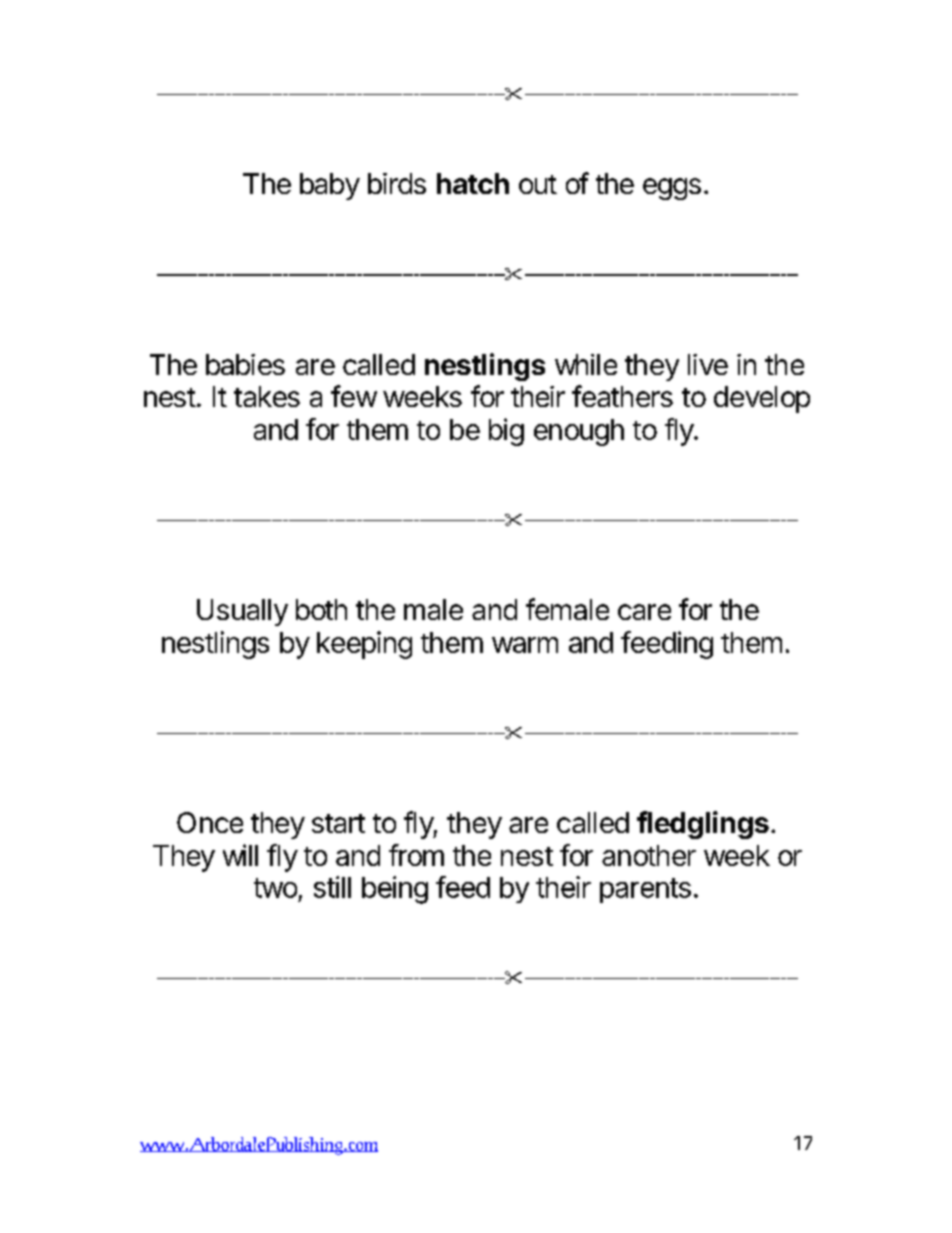  What do you see at coordinates (275, 888) in the page?
I see `two` at bounding box center [275, 888].
